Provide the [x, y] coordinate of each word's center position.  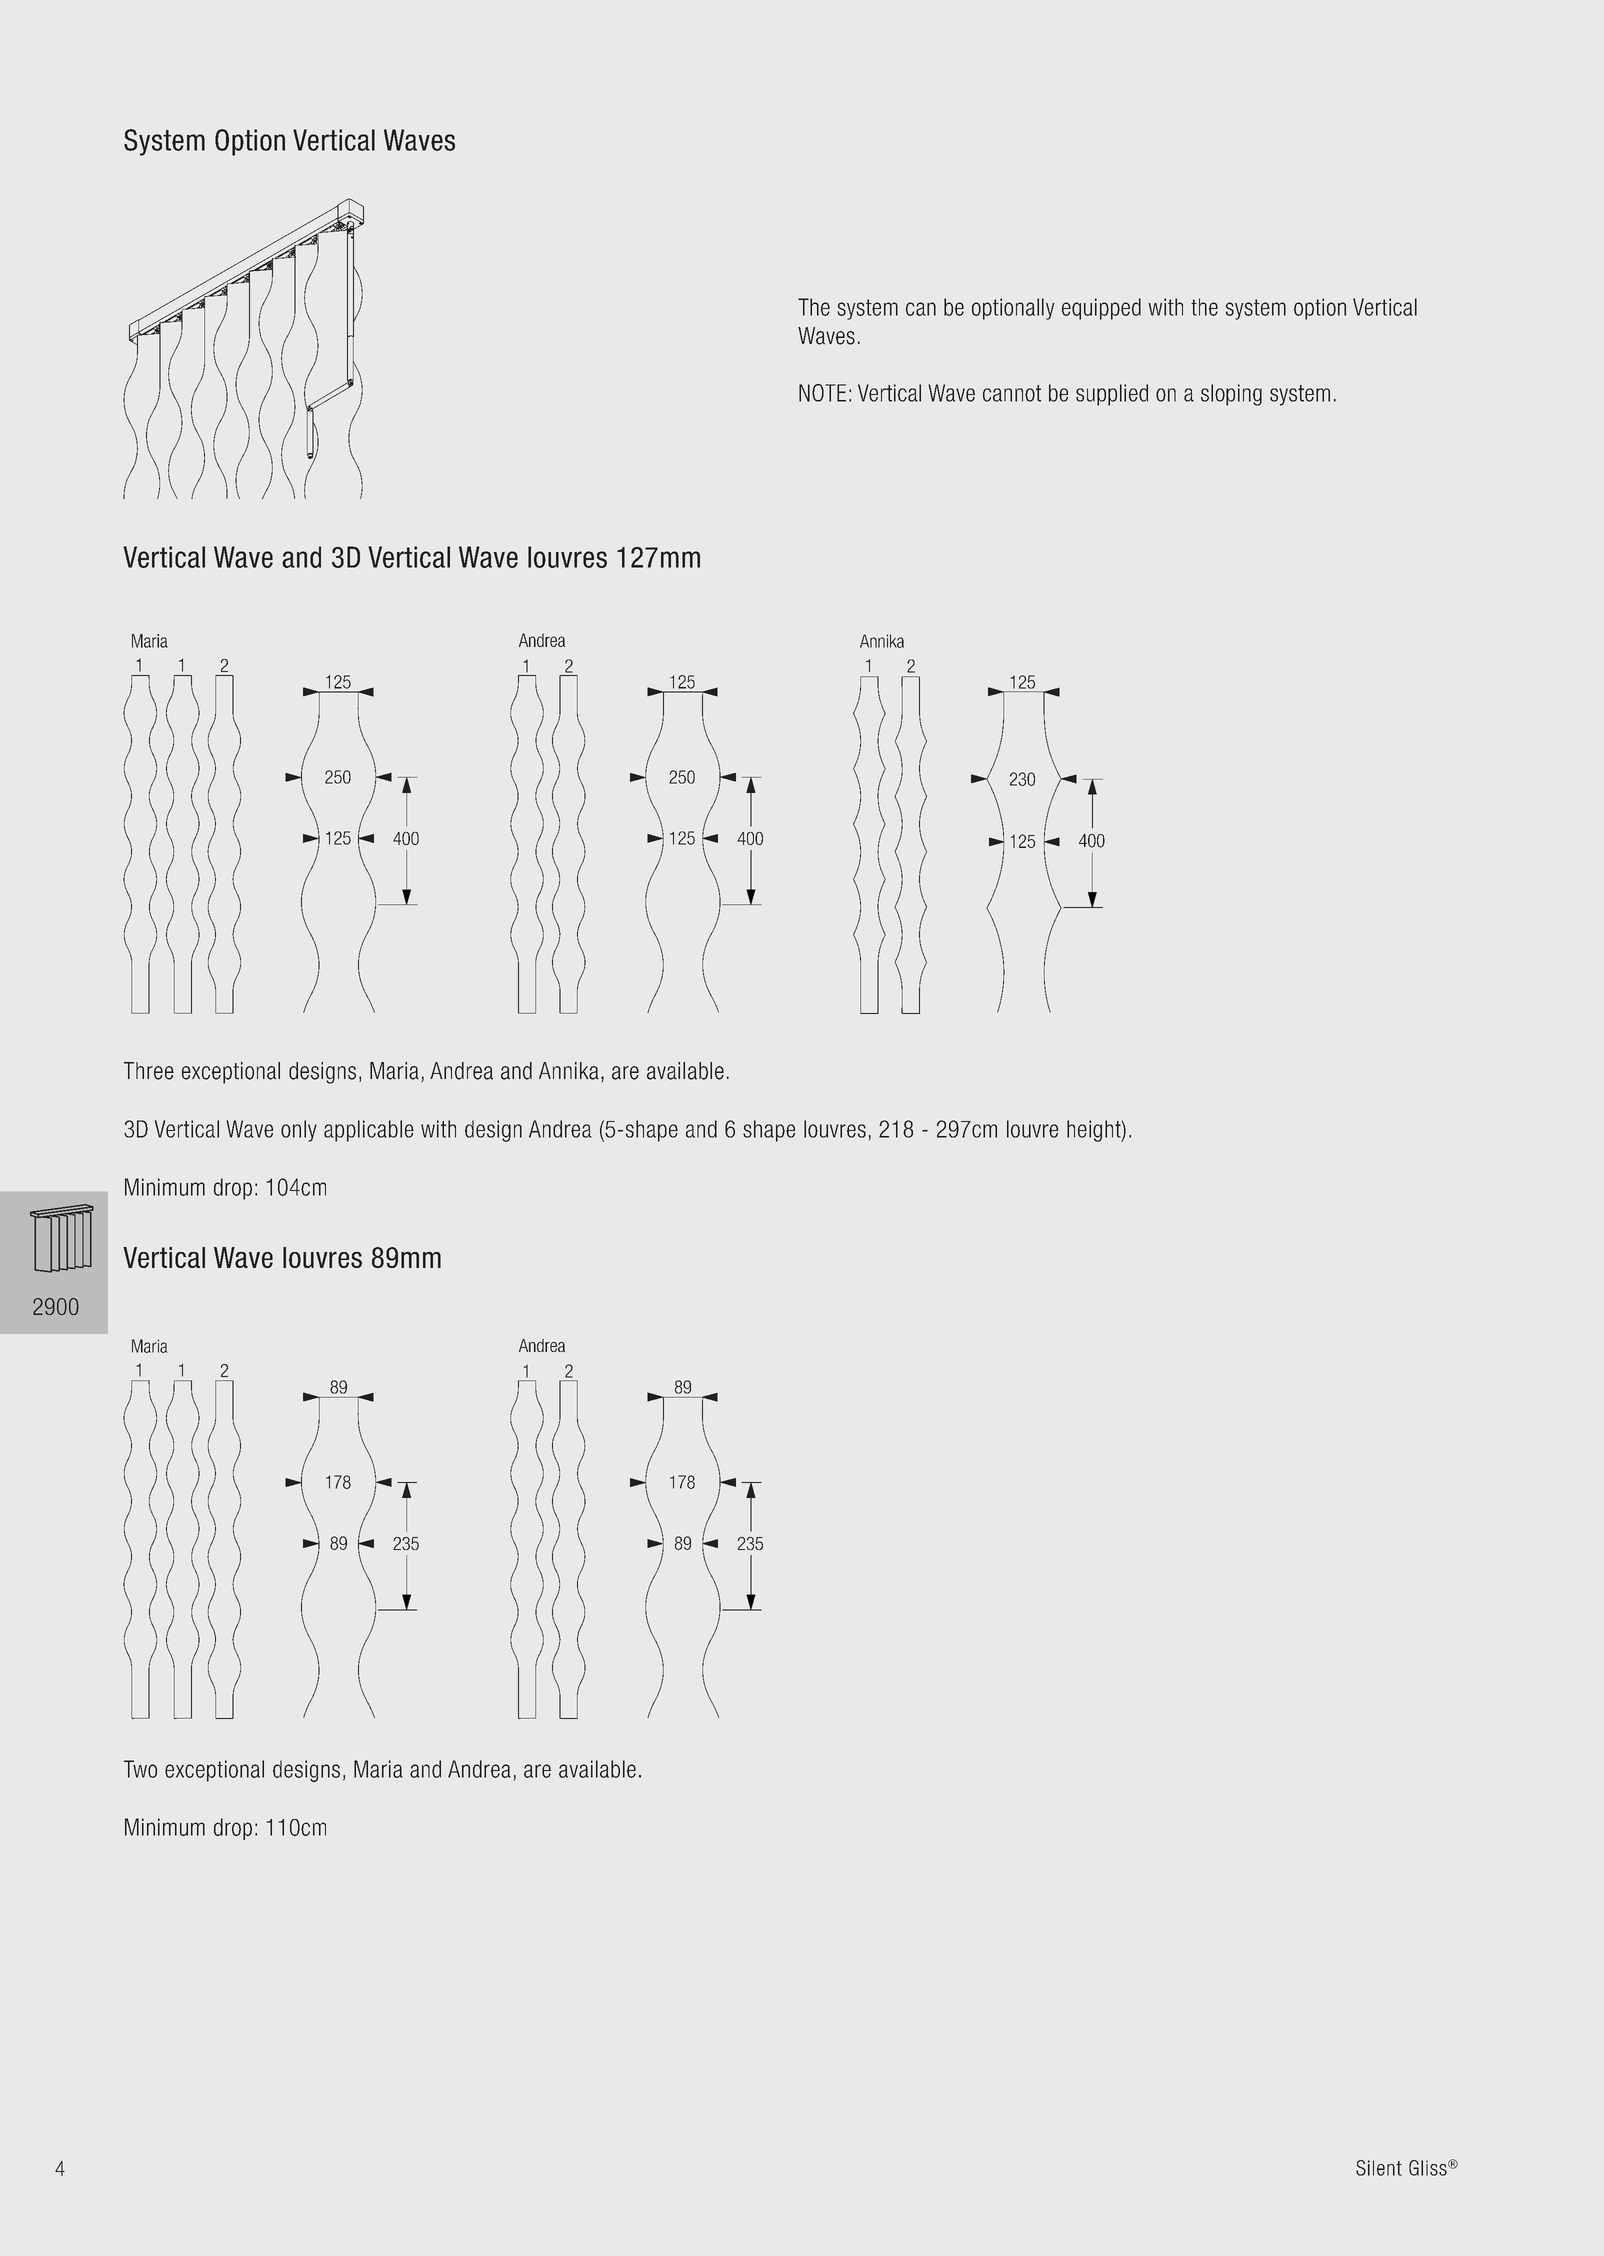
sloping [1231, 395]
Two [140, 1769]
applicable [369, 1131]
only [299, 1131]
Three [149, 1071]
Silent [1379, 2168]
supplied [1112, 395]
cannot [1012, 393]
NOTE [822, 393]
